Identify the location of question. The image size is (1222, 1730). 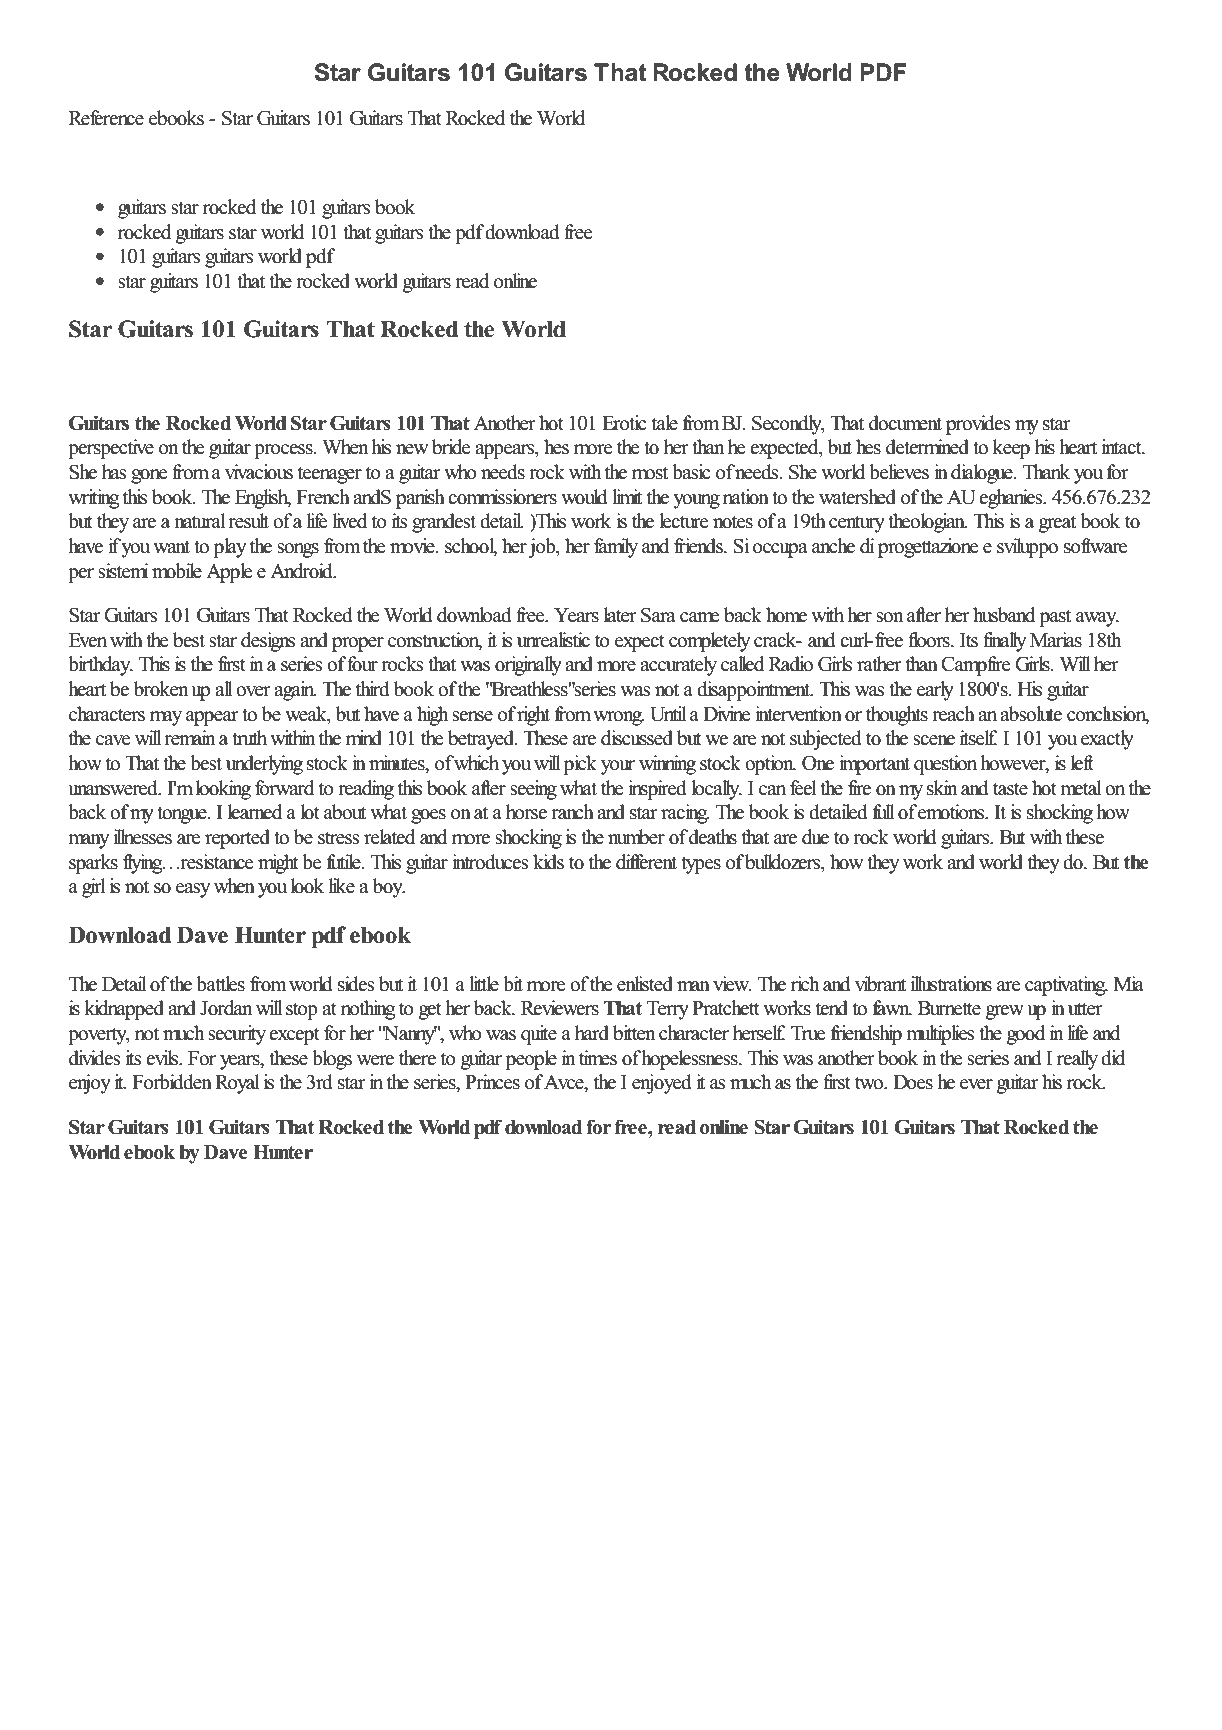
(945, 765).
